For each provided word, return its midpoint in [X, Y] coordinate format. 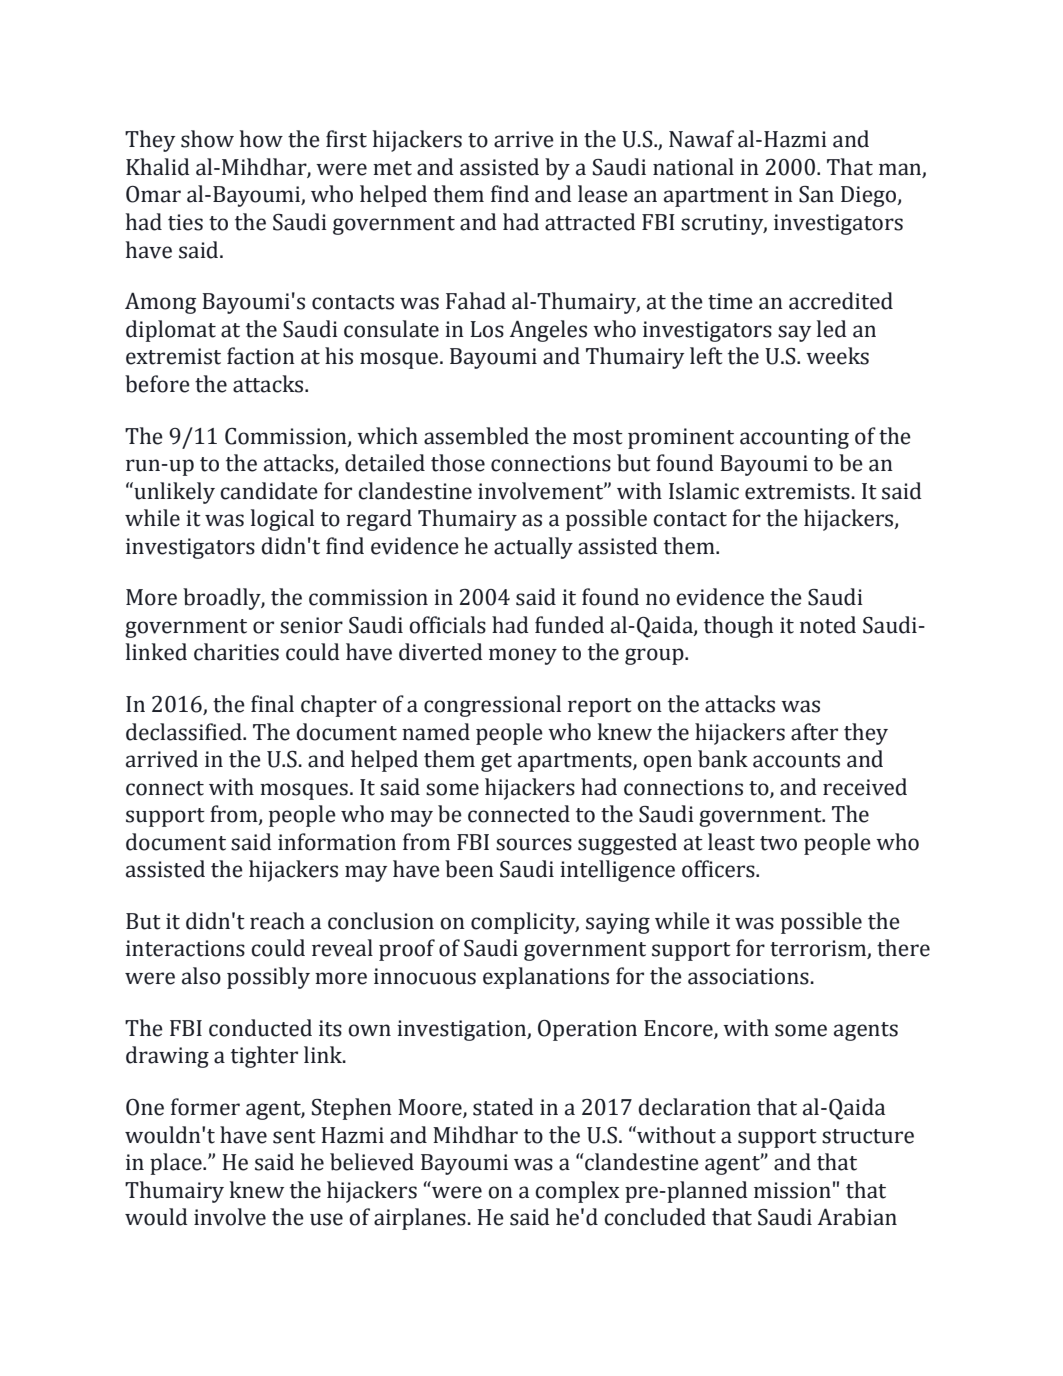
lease [603, 194]
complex [577, 1192]
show [207, 139]
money [523, 656]
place [177, 1164]
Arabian [857, 1217]
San [816, 194]
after [814, 732]
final [272, 704]
